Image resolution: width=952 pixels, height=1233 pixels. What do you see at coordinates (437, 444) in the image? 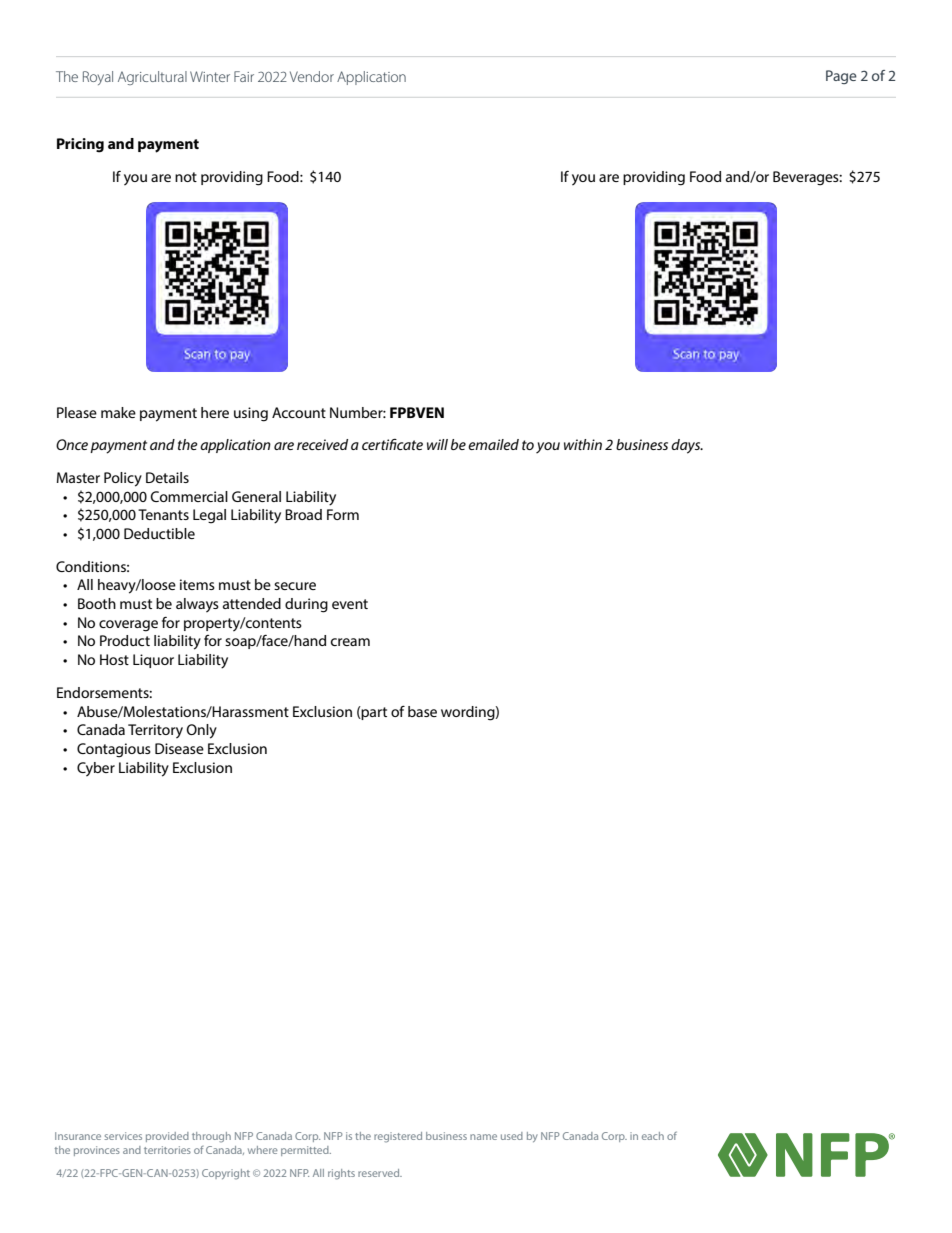
I see `will` at bounding box center [437, 444].
